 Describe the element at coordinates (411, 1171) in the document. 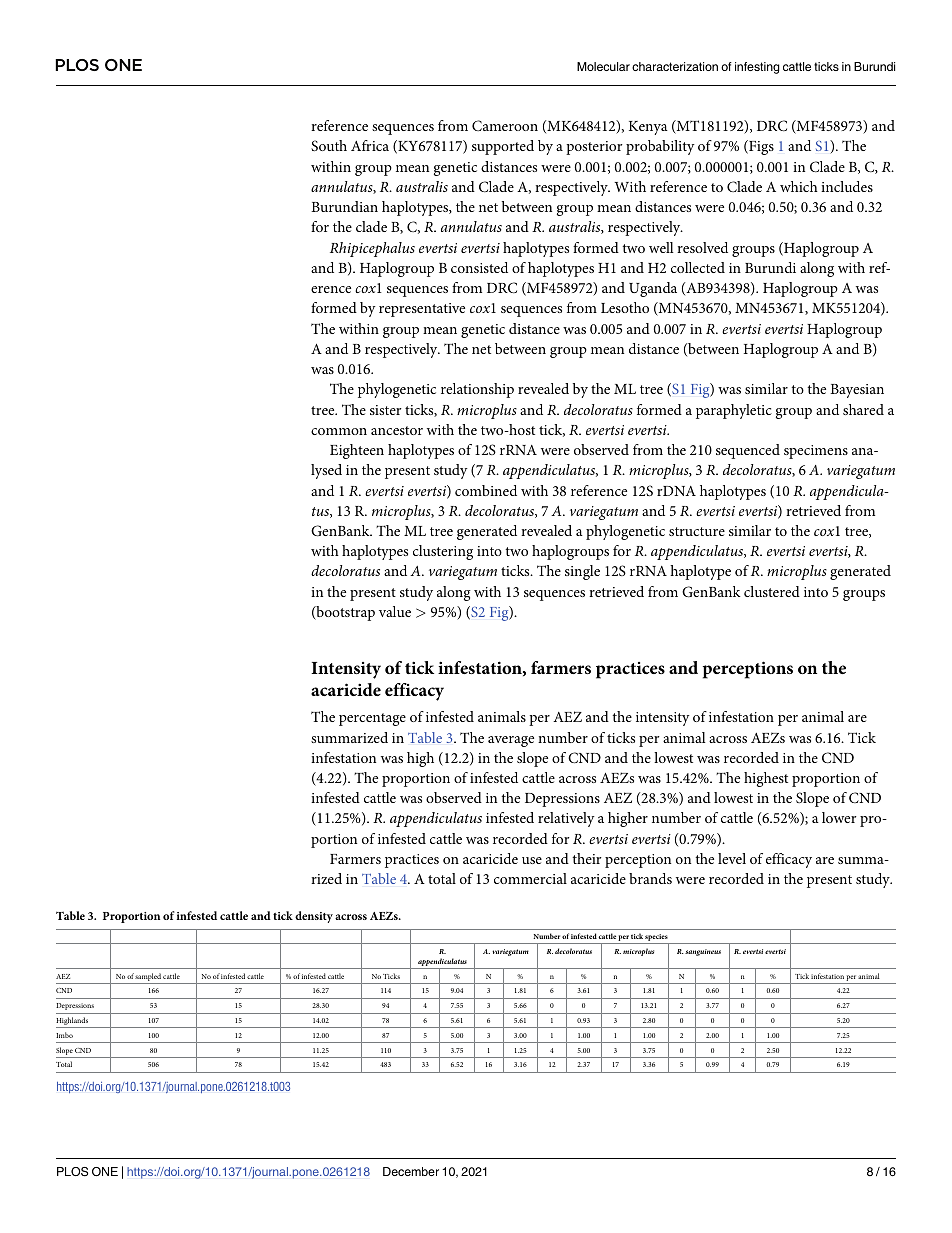

I see `December` at that location.
